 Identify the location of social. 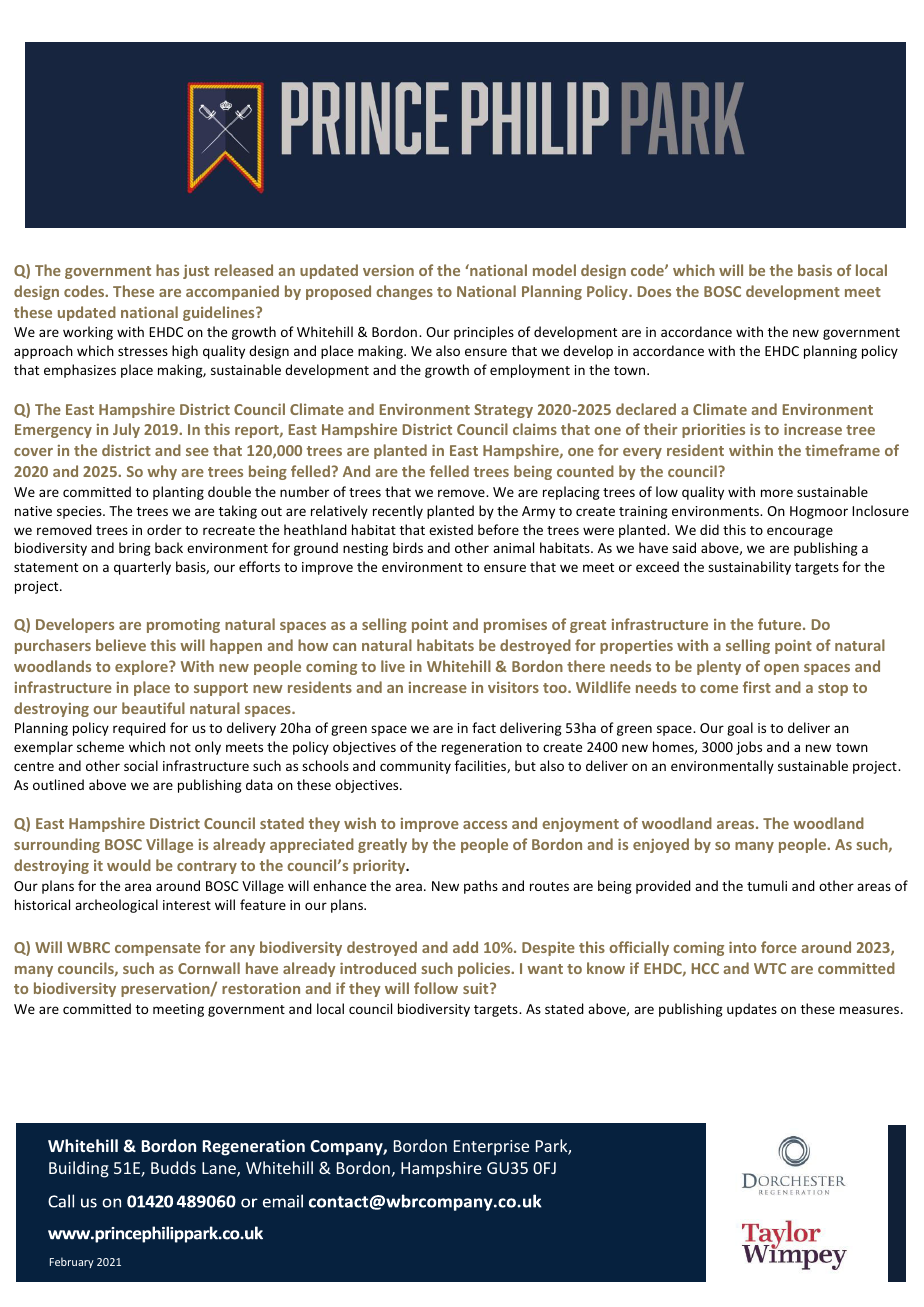
(141, 765).
